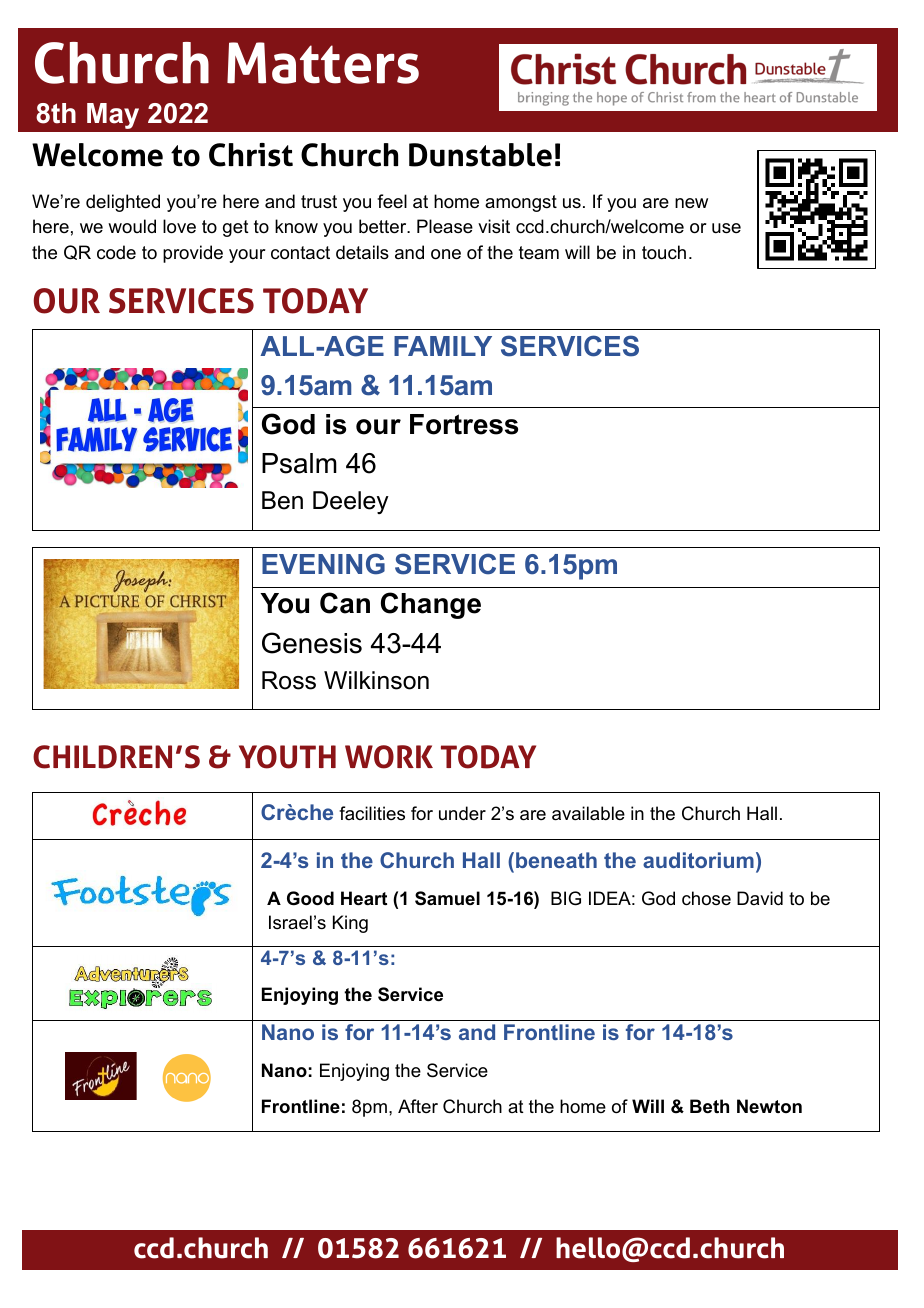  What do you see at coordinates (726, 228) in the image?
I see `use` at bounding box center [726, 228].
